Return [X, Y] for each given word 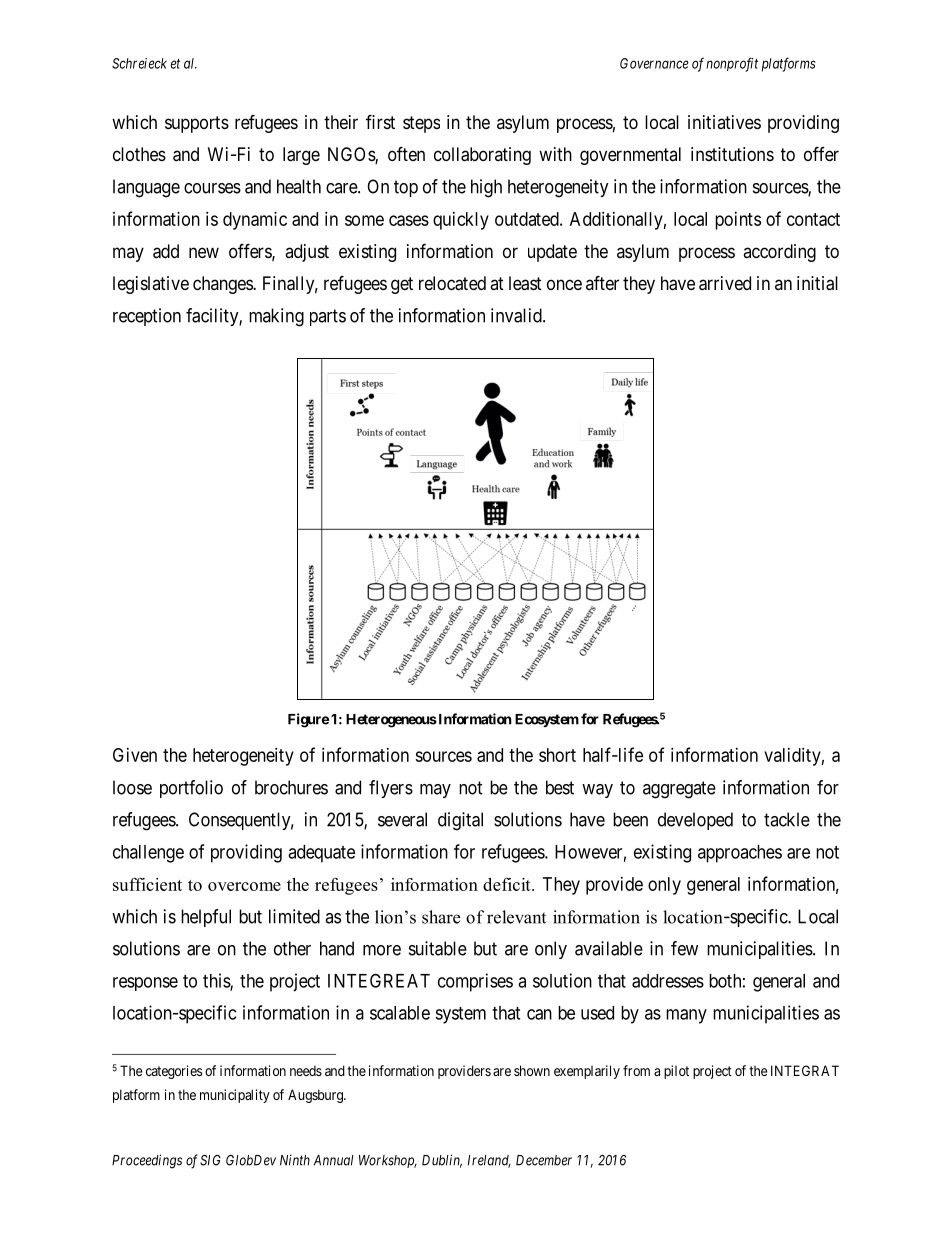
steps [421, 124]
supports [197, 124]
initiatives [724, 122]
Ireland [489, 1161]
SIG [210, 1160]
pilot [676, 1072]
